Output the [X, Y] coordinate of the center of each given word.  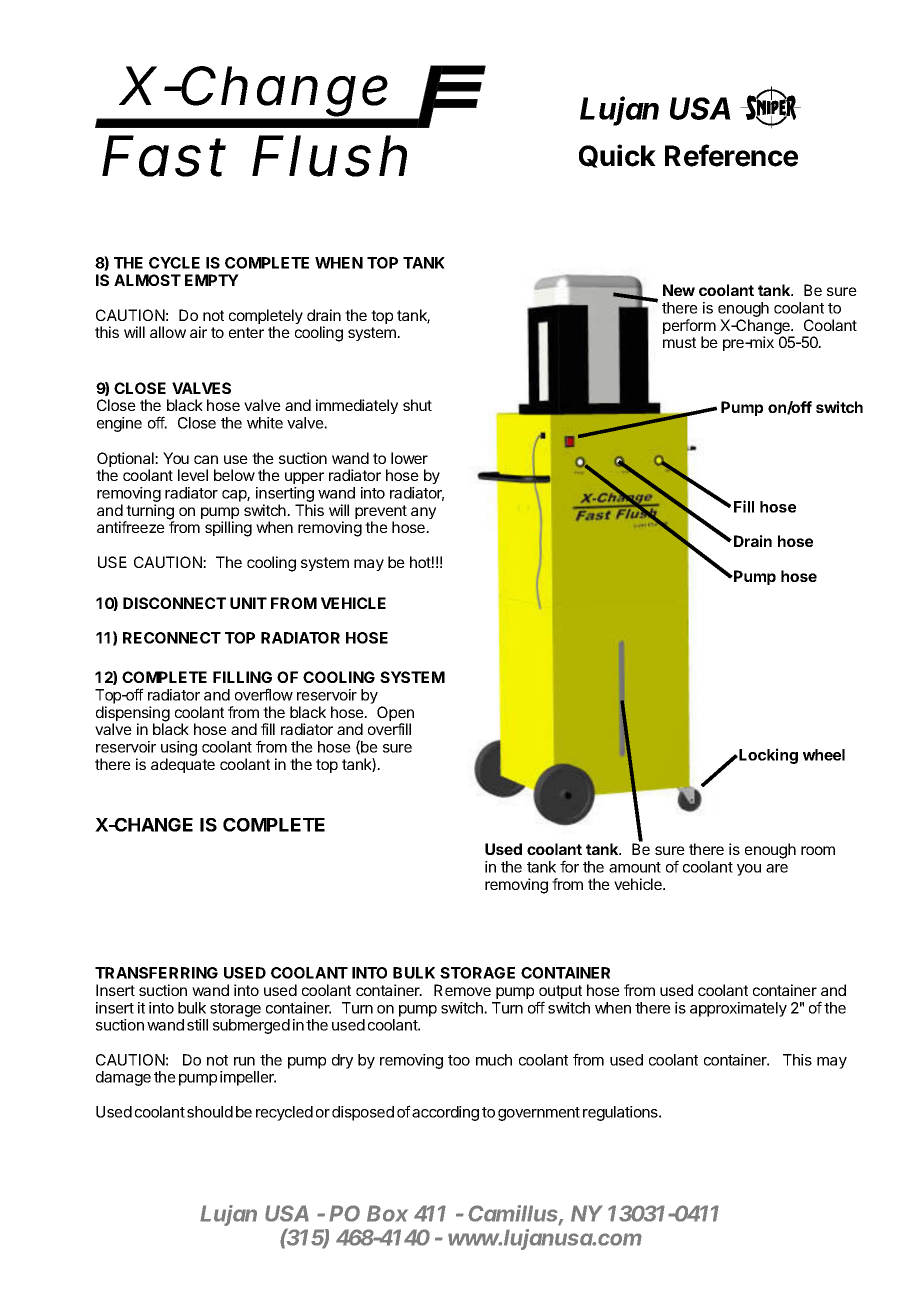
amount [635, 867]
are [777, 868]
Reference [731, 155]
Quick [617, 156]
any [423, 513]
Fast [164, 156]
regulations [621, 1113]
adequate [183, 765]
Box [387, 1213]
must [679, 342]
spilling [228, 529]
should [210, 1112]
